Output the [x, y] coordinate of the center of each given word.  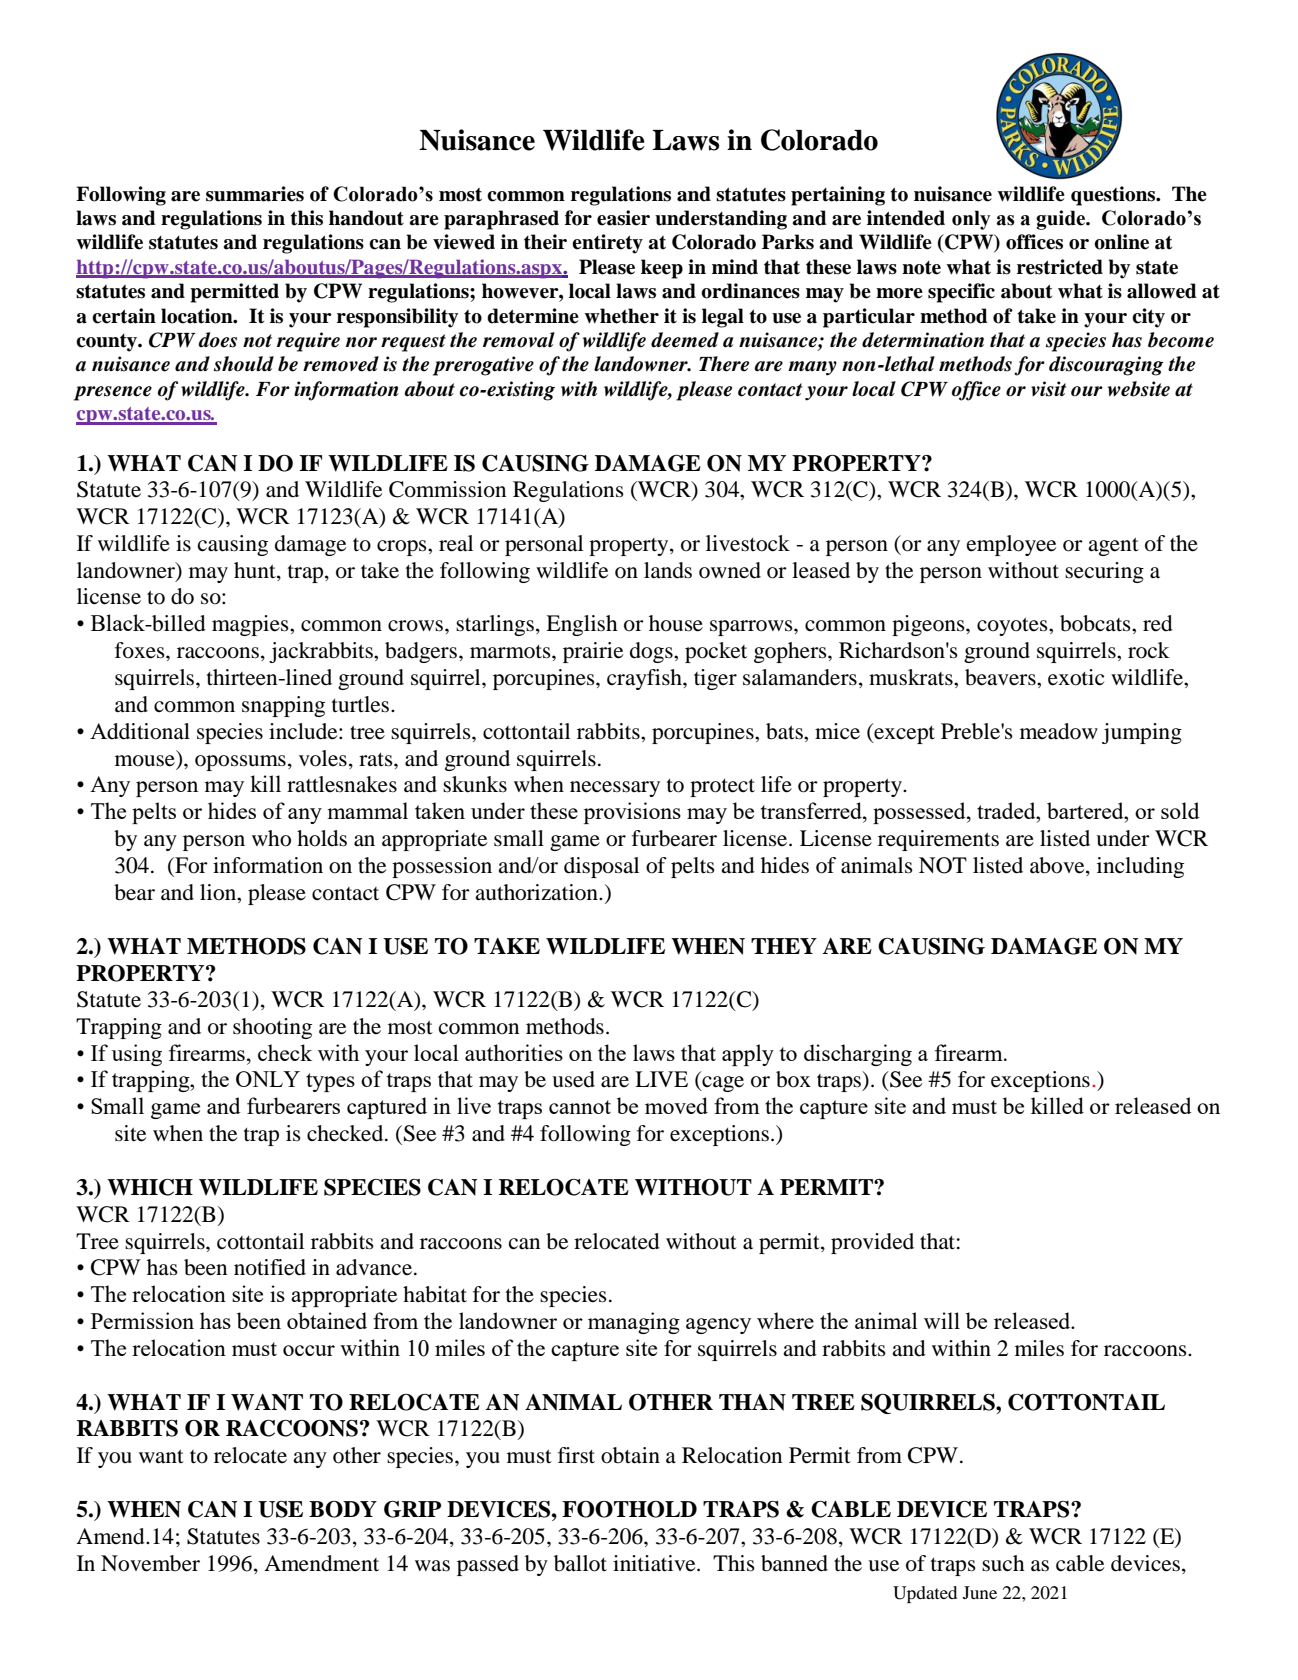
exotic [1076, 677]
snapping [283, 706]
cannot [580, 1107]
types [330, 1082]
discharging [858, 1055]
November [150, 1563]
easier [623, 218]
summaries [255, 194]
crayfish [645, 679]
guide [1061, 220]
